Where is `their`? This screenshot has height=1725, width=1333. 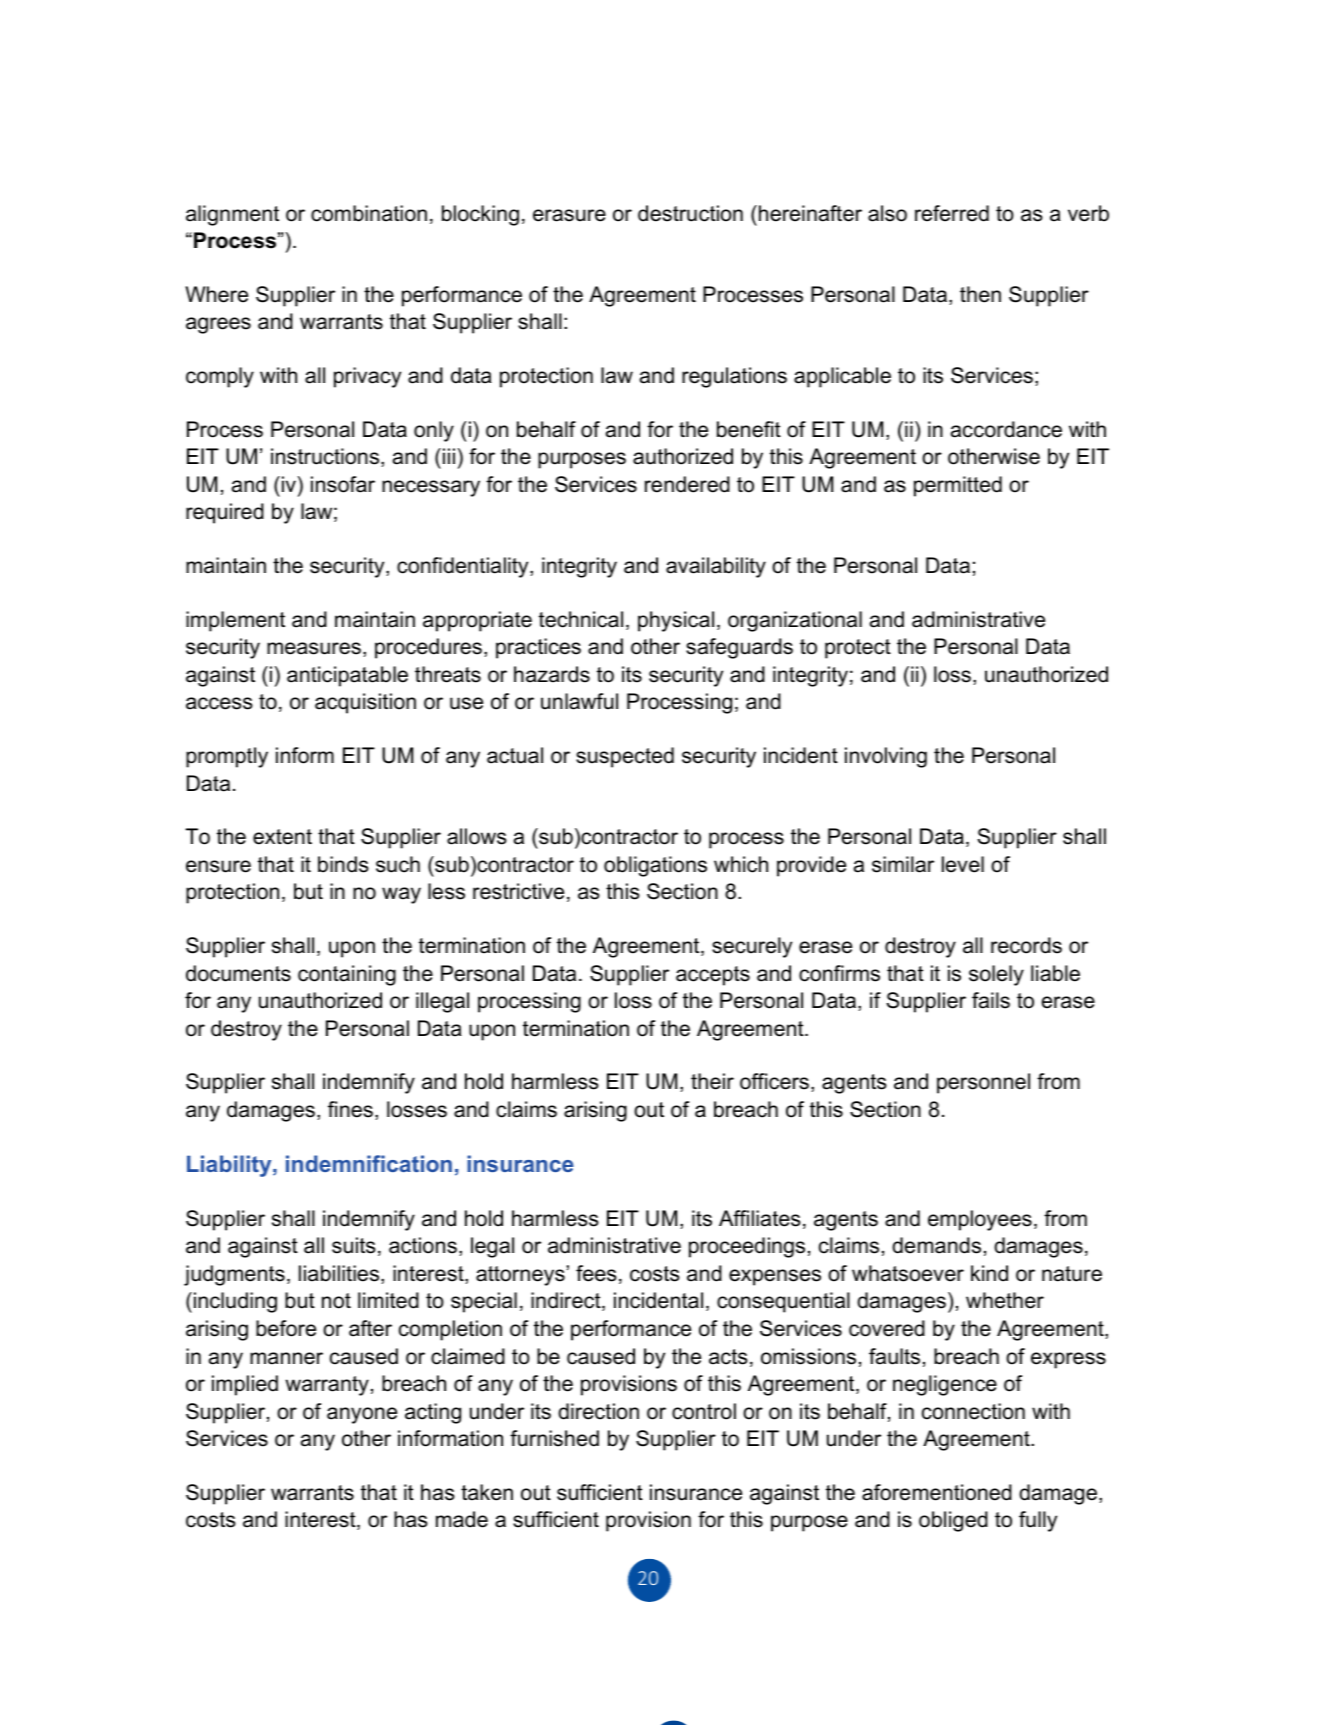 their is located at coordinates (712, 1081).
